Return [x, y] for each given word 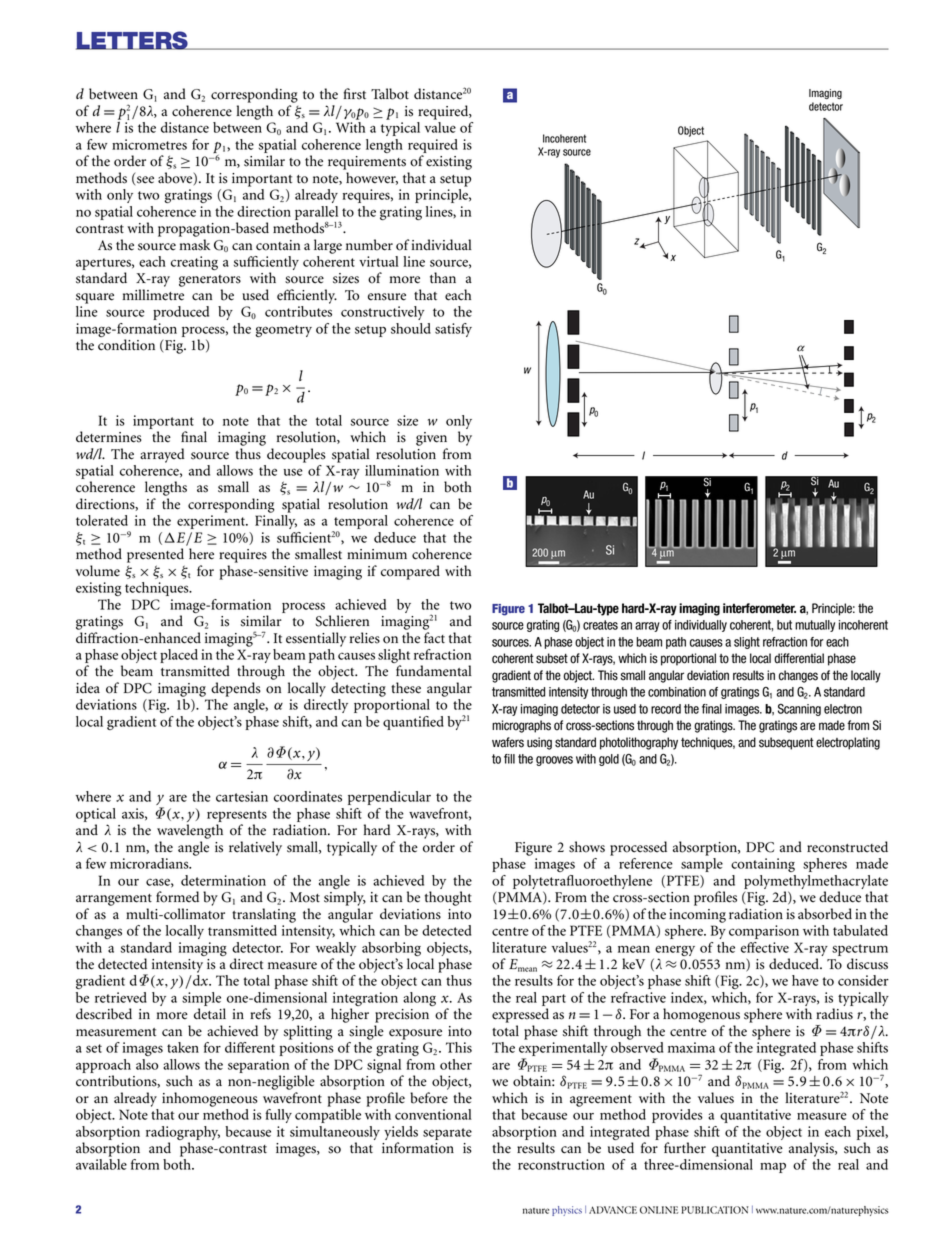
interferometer [759, 608]
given [431, 439]
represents [237, 816]
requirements [367, 163]
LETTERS [133, 40]
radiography [183, 1133]
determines [109, 437]
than [443, 278]
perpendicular [389, 798]
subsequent [786, 743]
